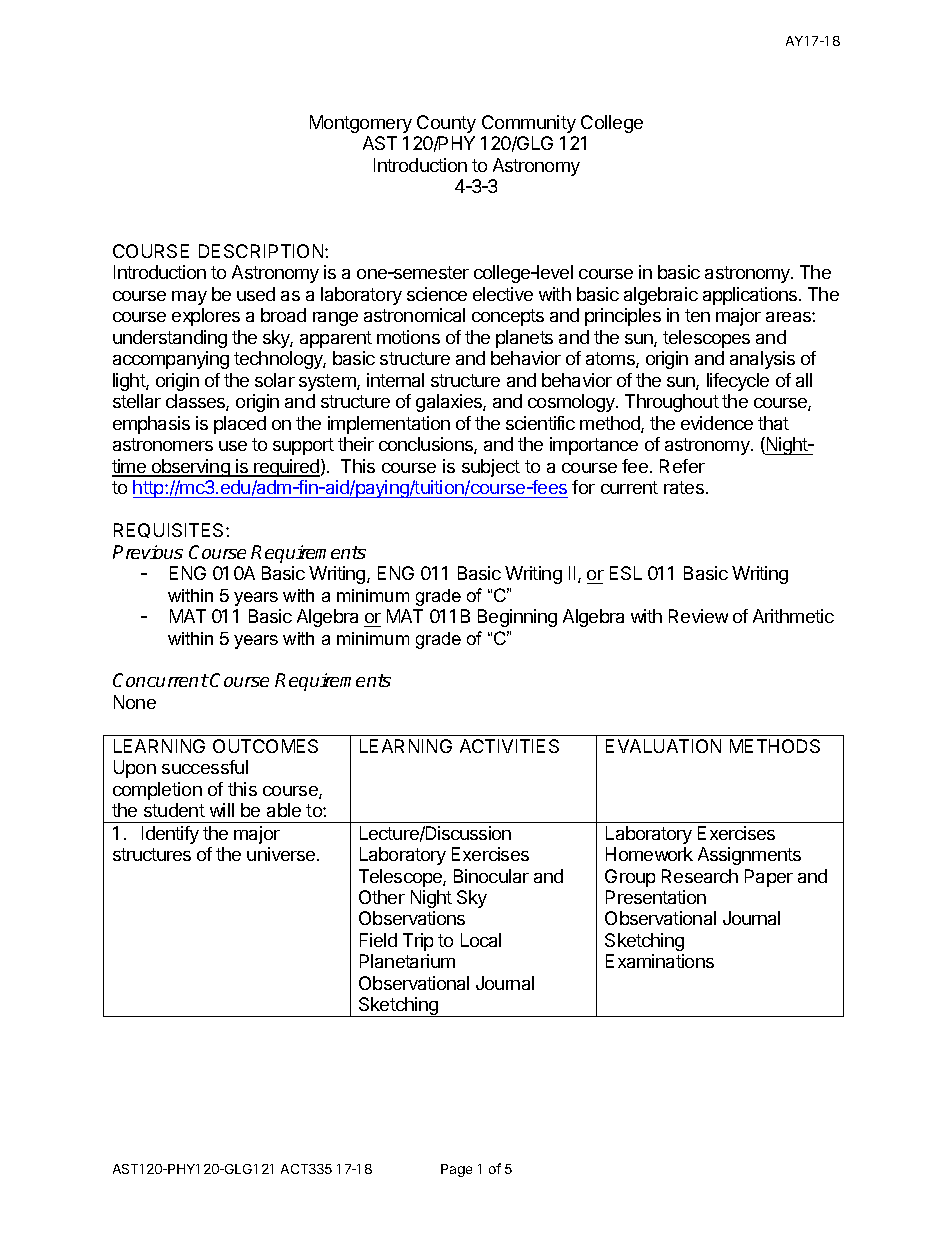 This page has width=952, height=1233. What do you see at coordinates (751, 296) in the page?
I see `applications` at bounding box center [751, 296].
